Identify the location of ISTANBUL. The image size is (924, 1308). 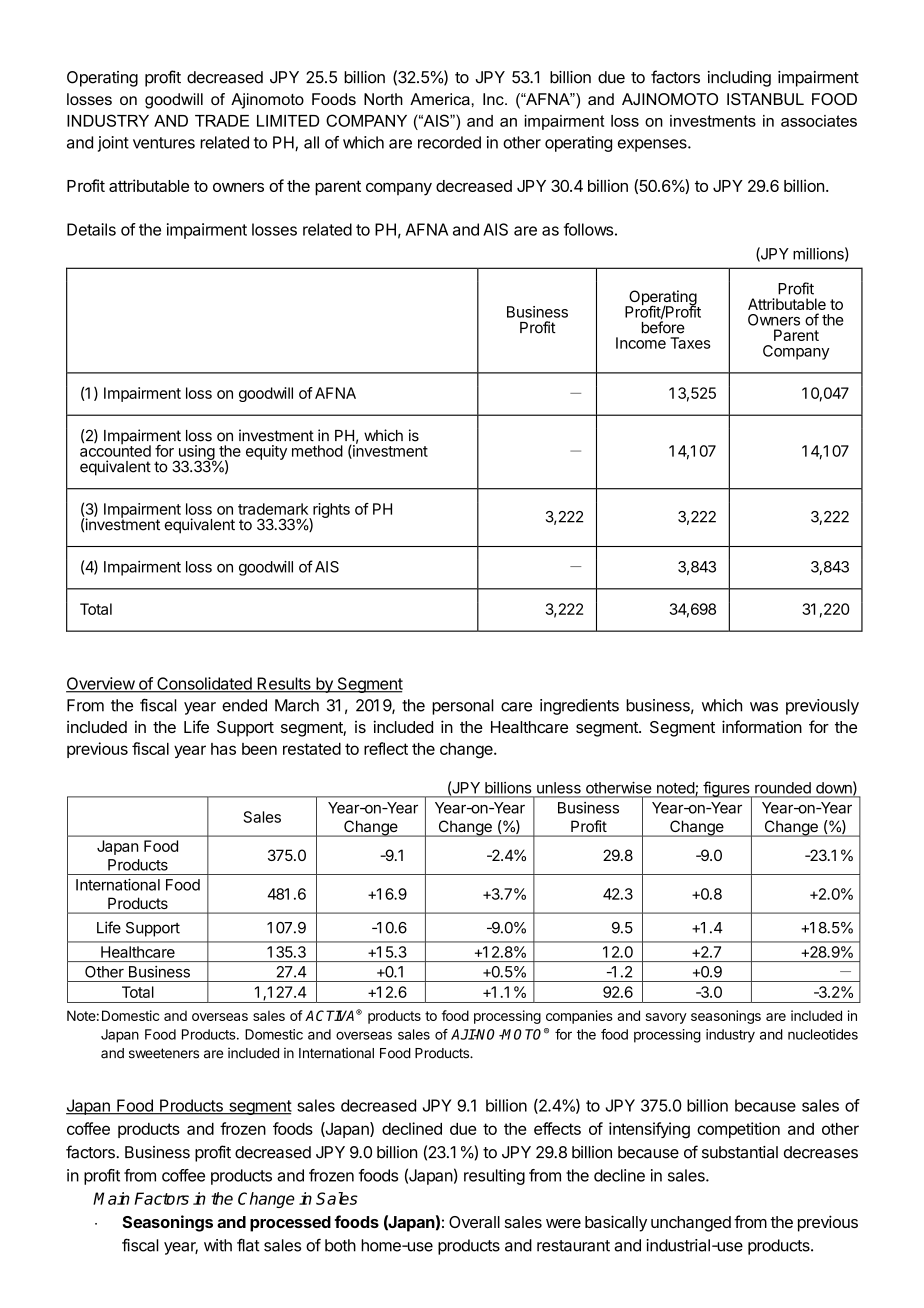
(765, 99).
